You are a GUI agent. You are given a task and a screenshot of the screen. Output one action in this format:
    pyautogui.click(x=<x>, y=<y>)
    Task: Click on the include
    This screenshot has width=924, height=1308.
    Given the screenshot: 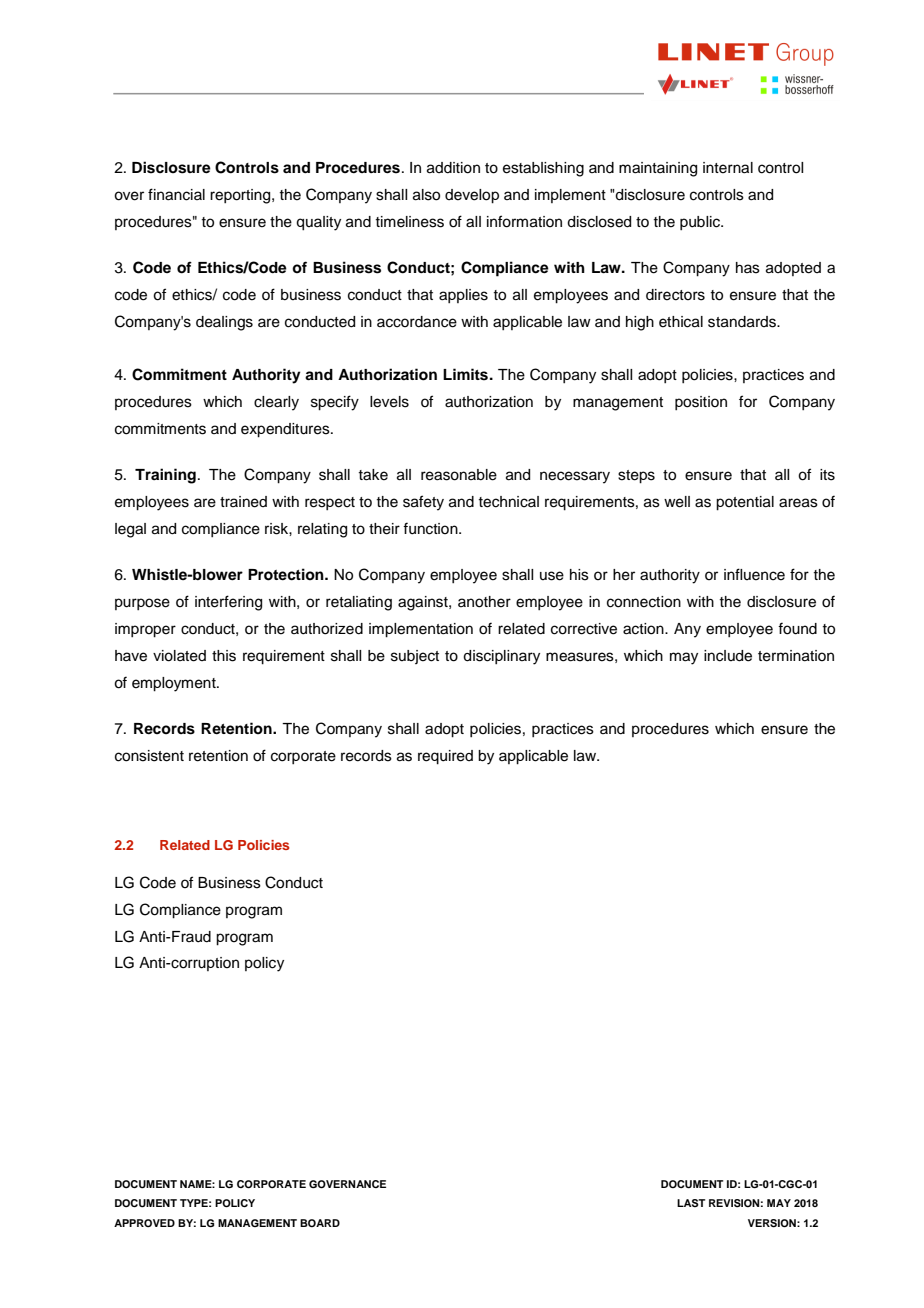 What is the action you would take?
    pyautogui.click(x=728, y=656)
